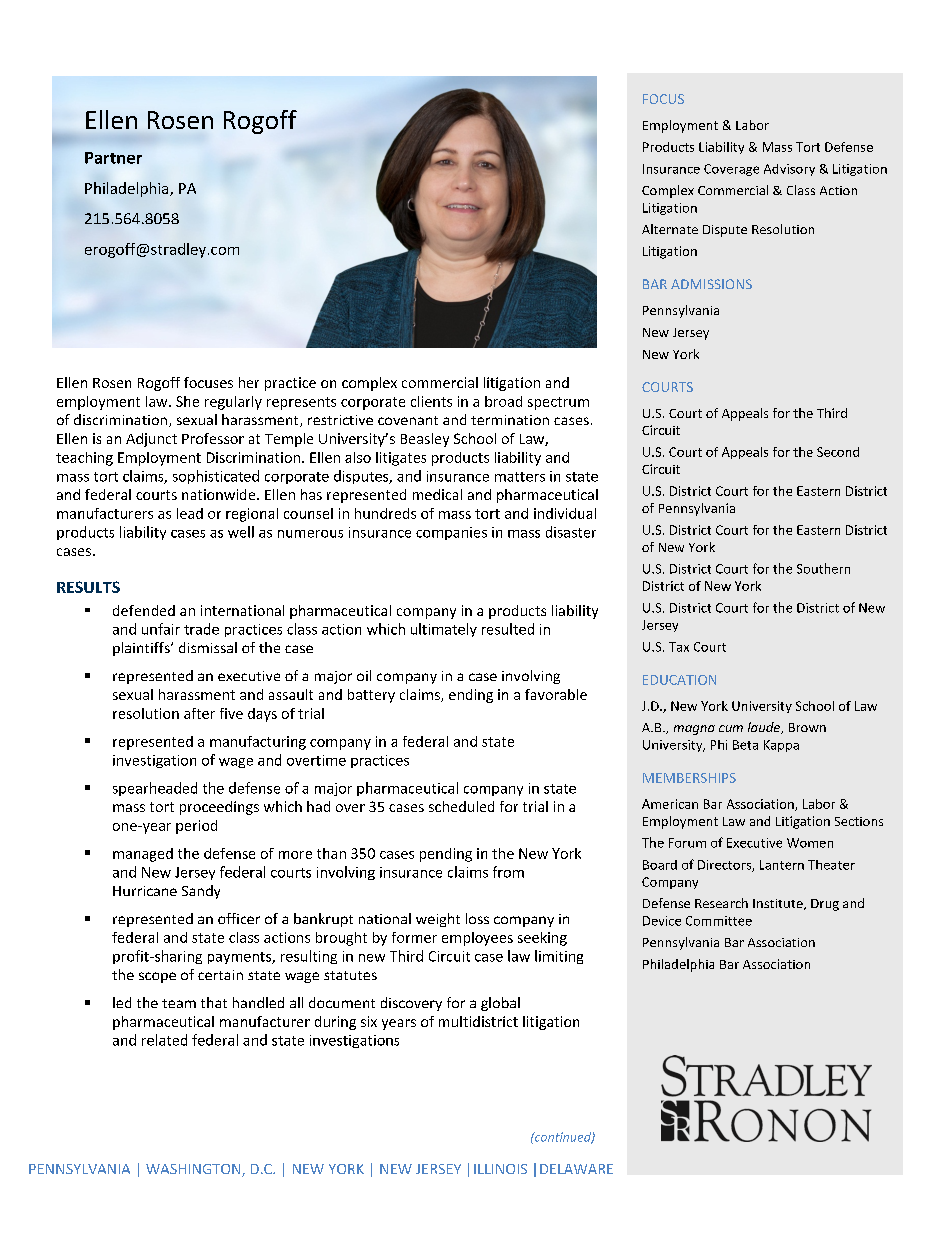 This screenshot has height=1233, width=952. What do you see at coordinates (196, 827) in the screenshot?
I see `period` at bounding box center [196, 827].
